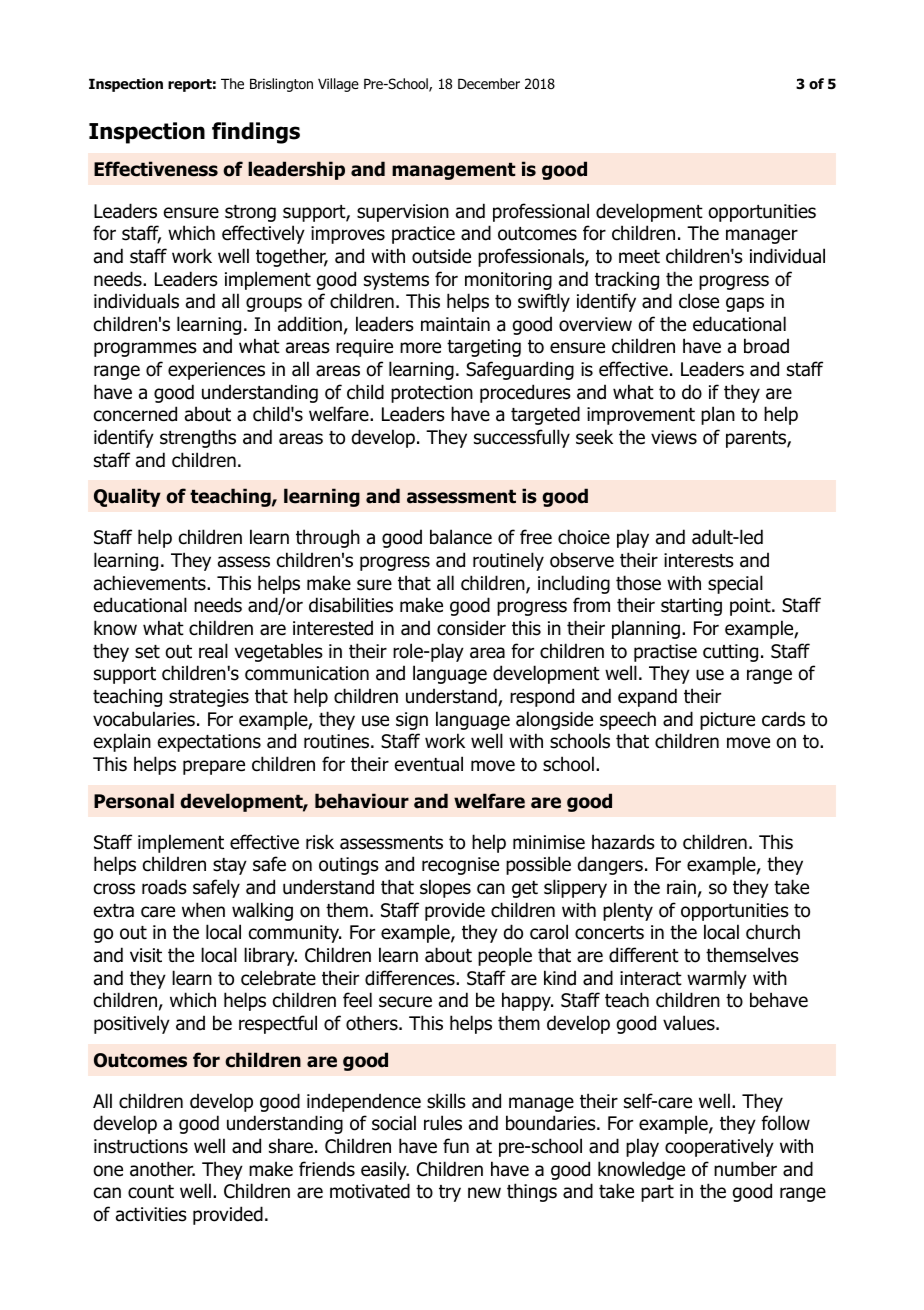 The image size is (924, 1310). I want to click on another, so click(162, 1169).
